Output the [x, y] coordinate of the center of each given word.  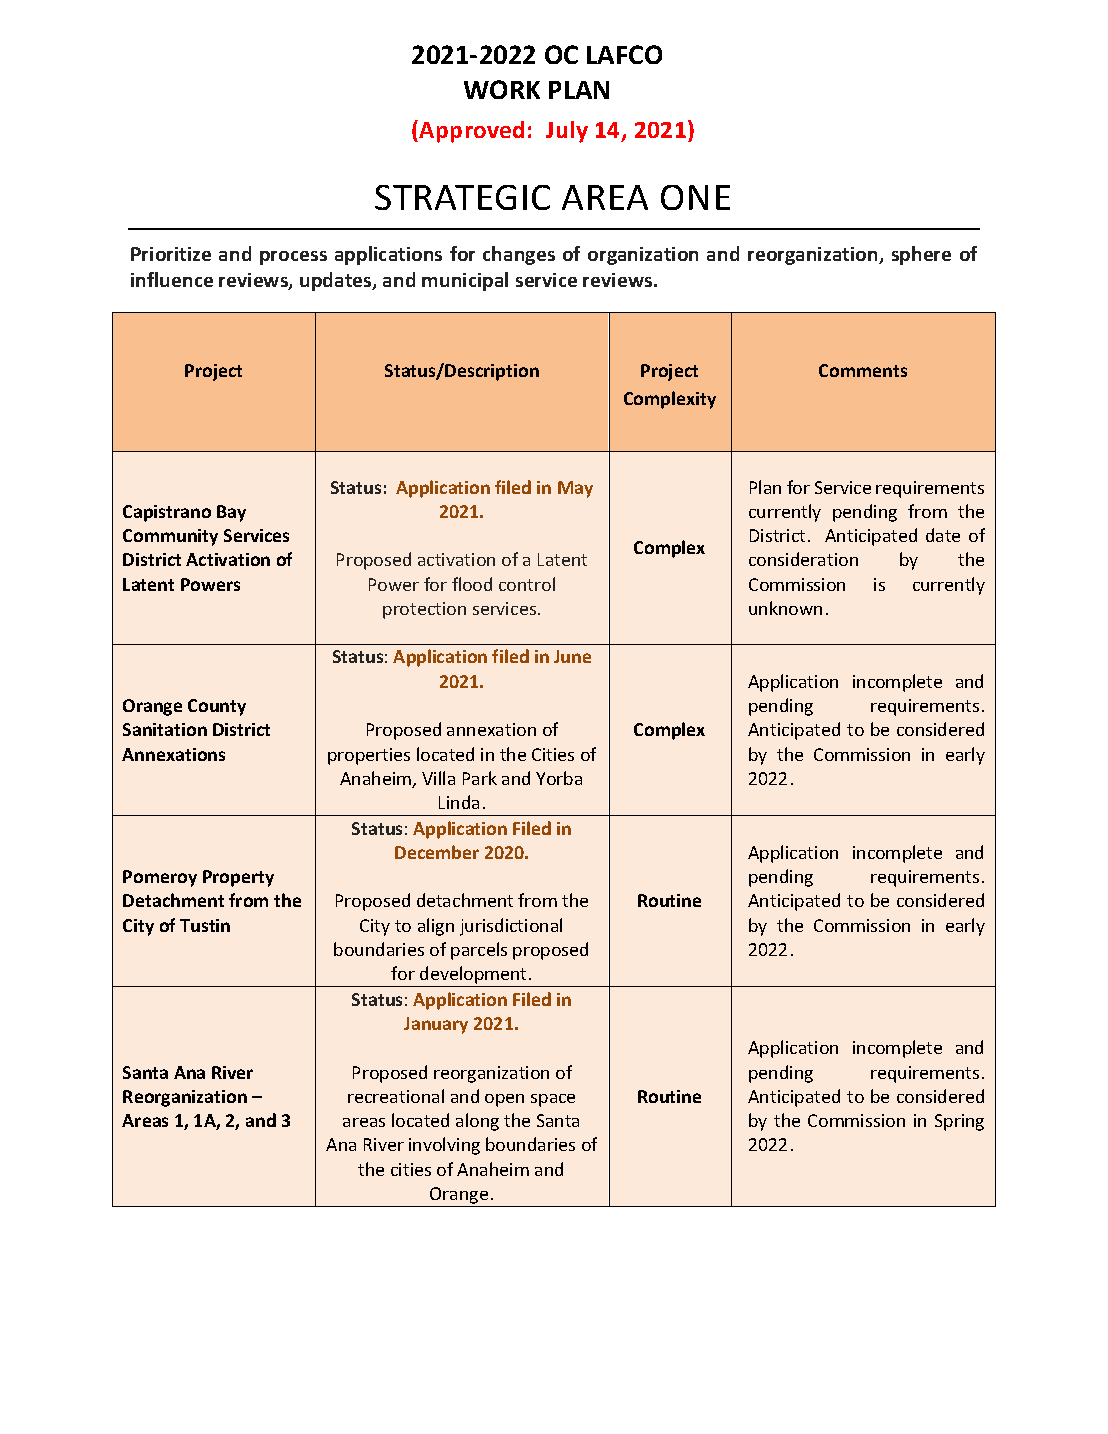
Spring [959, 1122]
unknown [785, 608]
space [553, 1100]
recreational [396, 1096]
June [572, 656]
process [293, 258]
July [567, 132]
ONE [695, 197]
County [217, 707]
